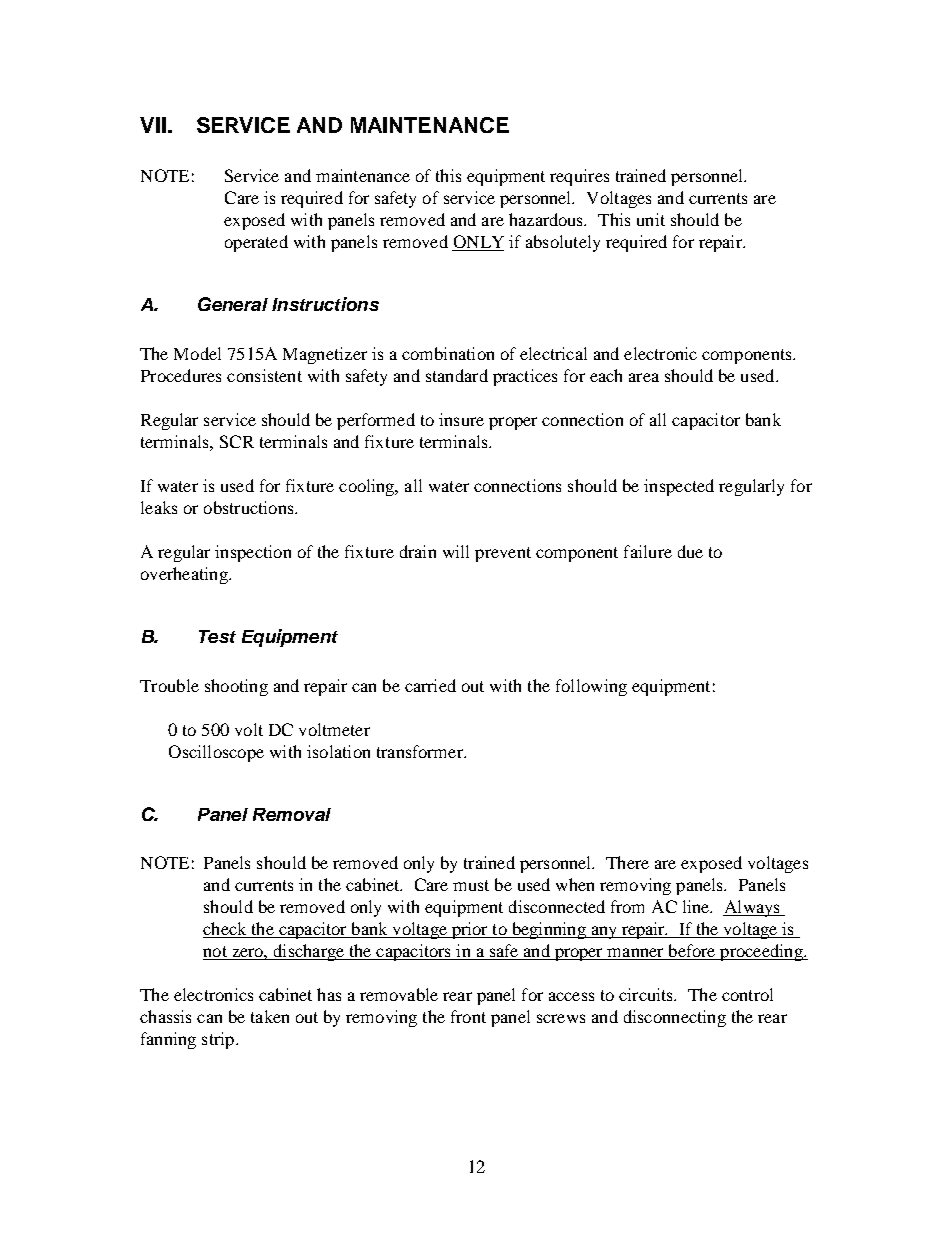 The image size is (952, 1233). I want to click on unit, so click(651, 219).
